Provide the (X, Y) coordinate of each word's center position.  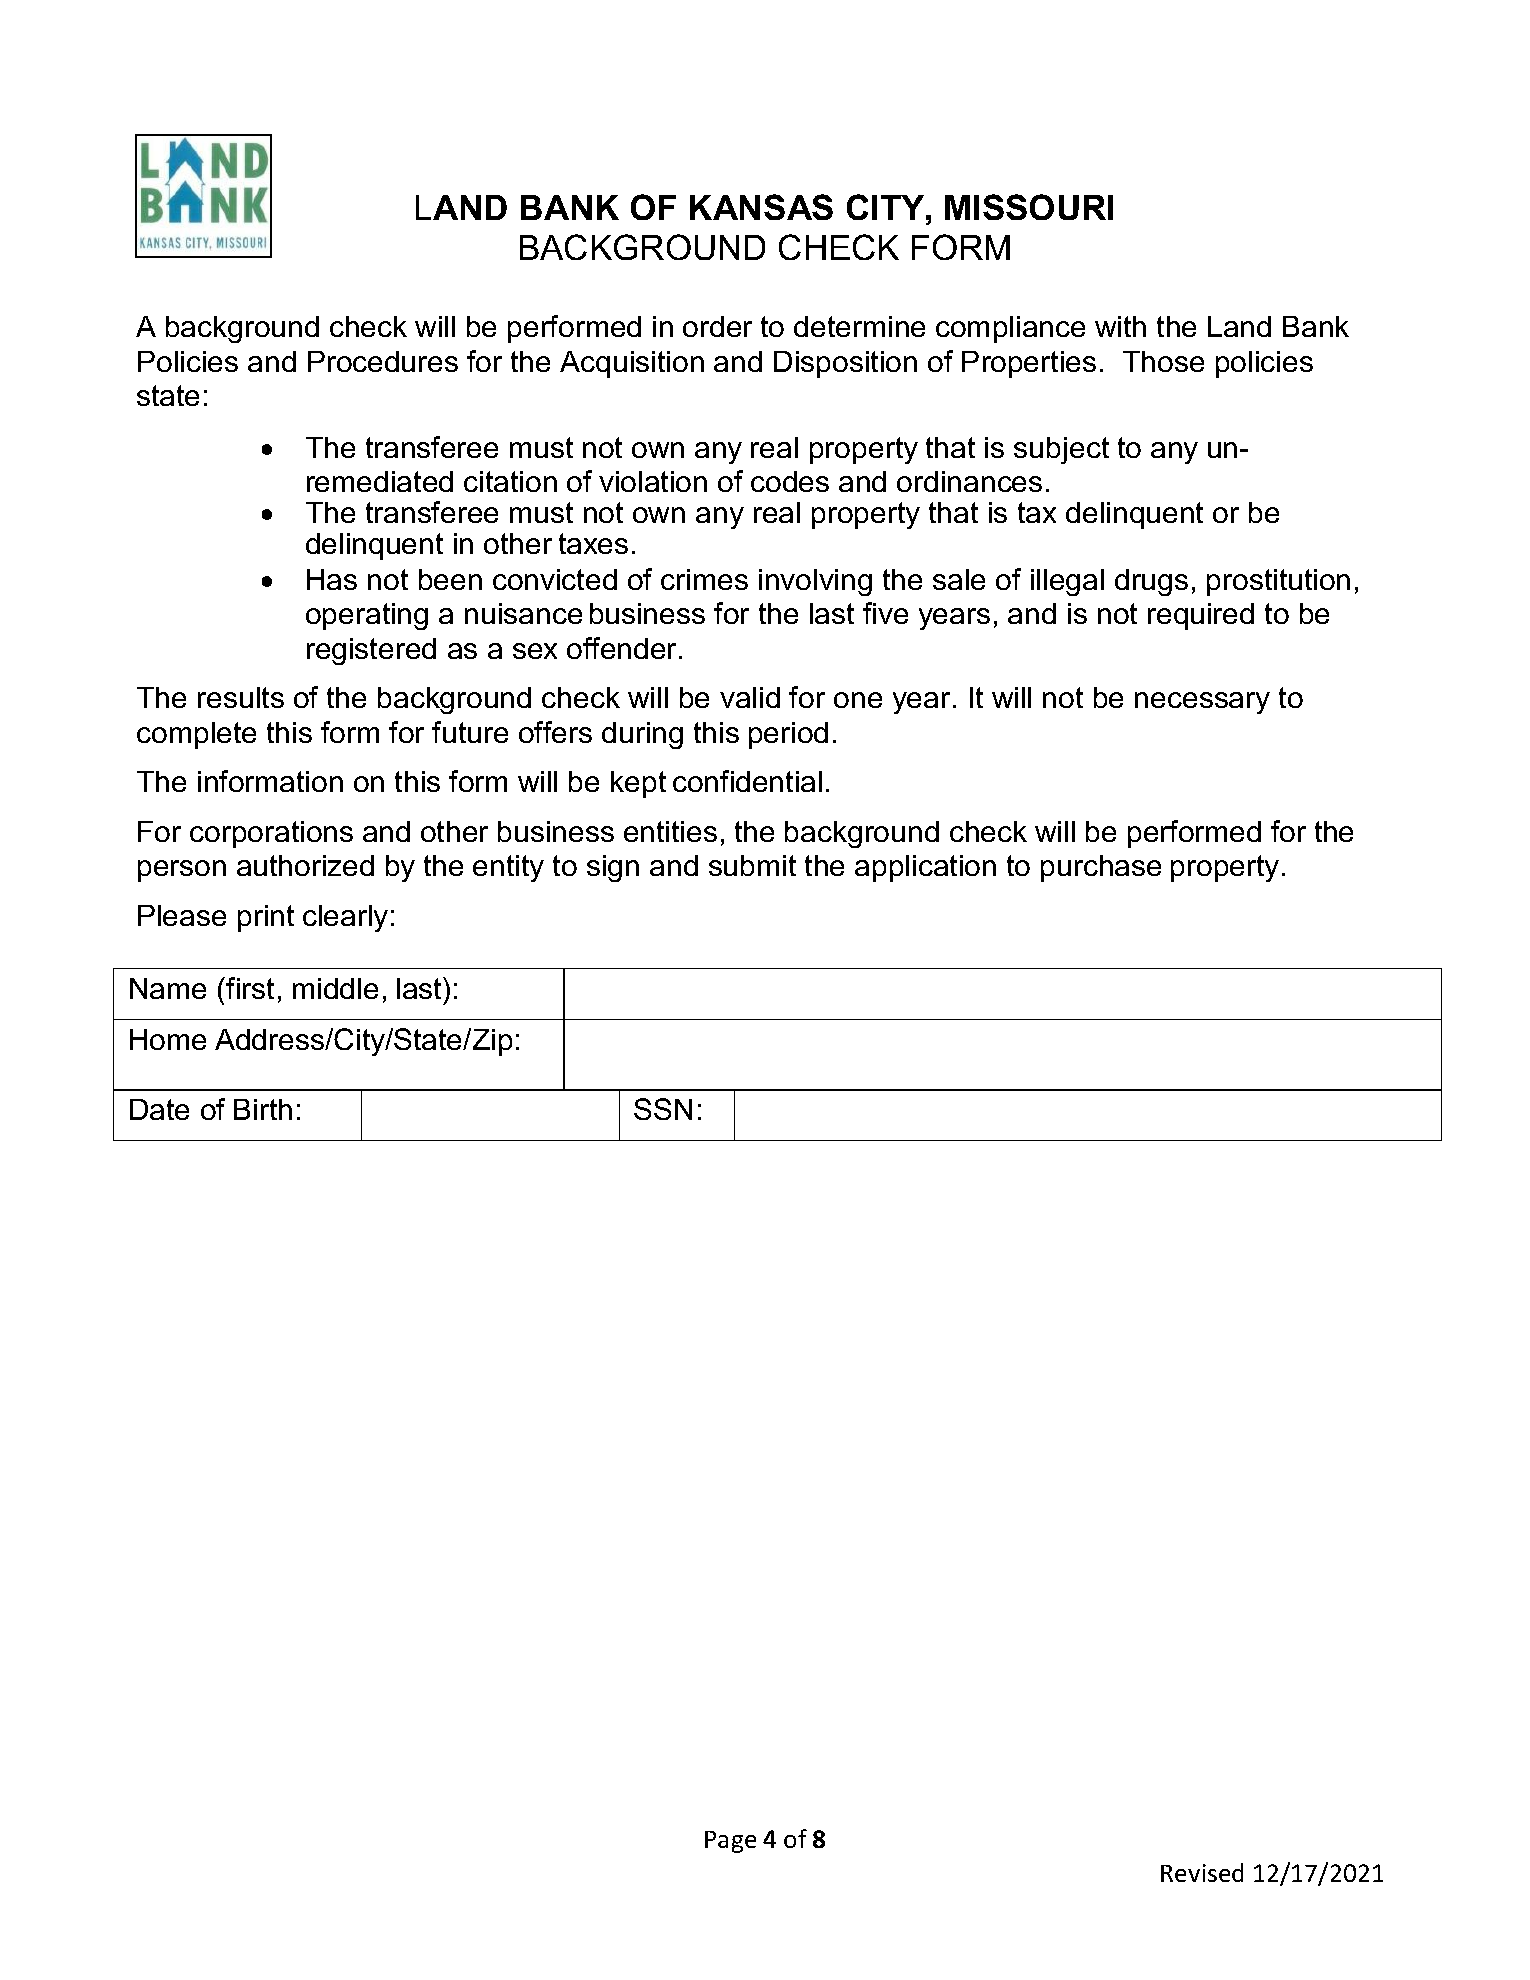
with (1120, 326)
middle (335, 988)
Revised (1202, 1872)
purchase (1101, 868)
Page (730, 1842)
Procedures (383, 361)
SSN (663, 1109)
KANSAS (761, 207)
